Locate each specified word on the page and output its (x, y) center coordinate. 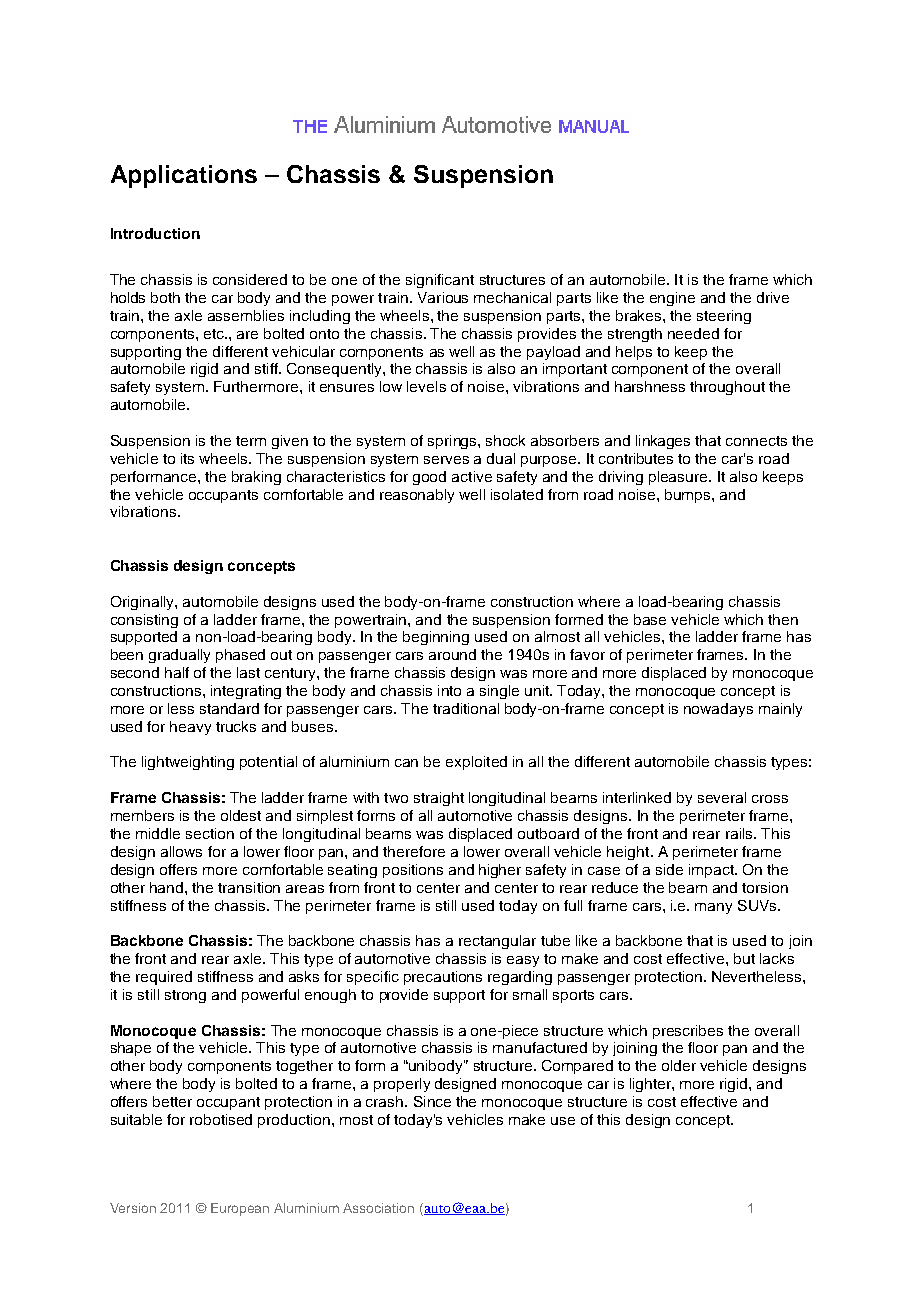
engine (672, 299)
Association (378, 1208)
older (679, 1065)
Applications (184, 176)
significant (440, 281)
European (240, 1209)
